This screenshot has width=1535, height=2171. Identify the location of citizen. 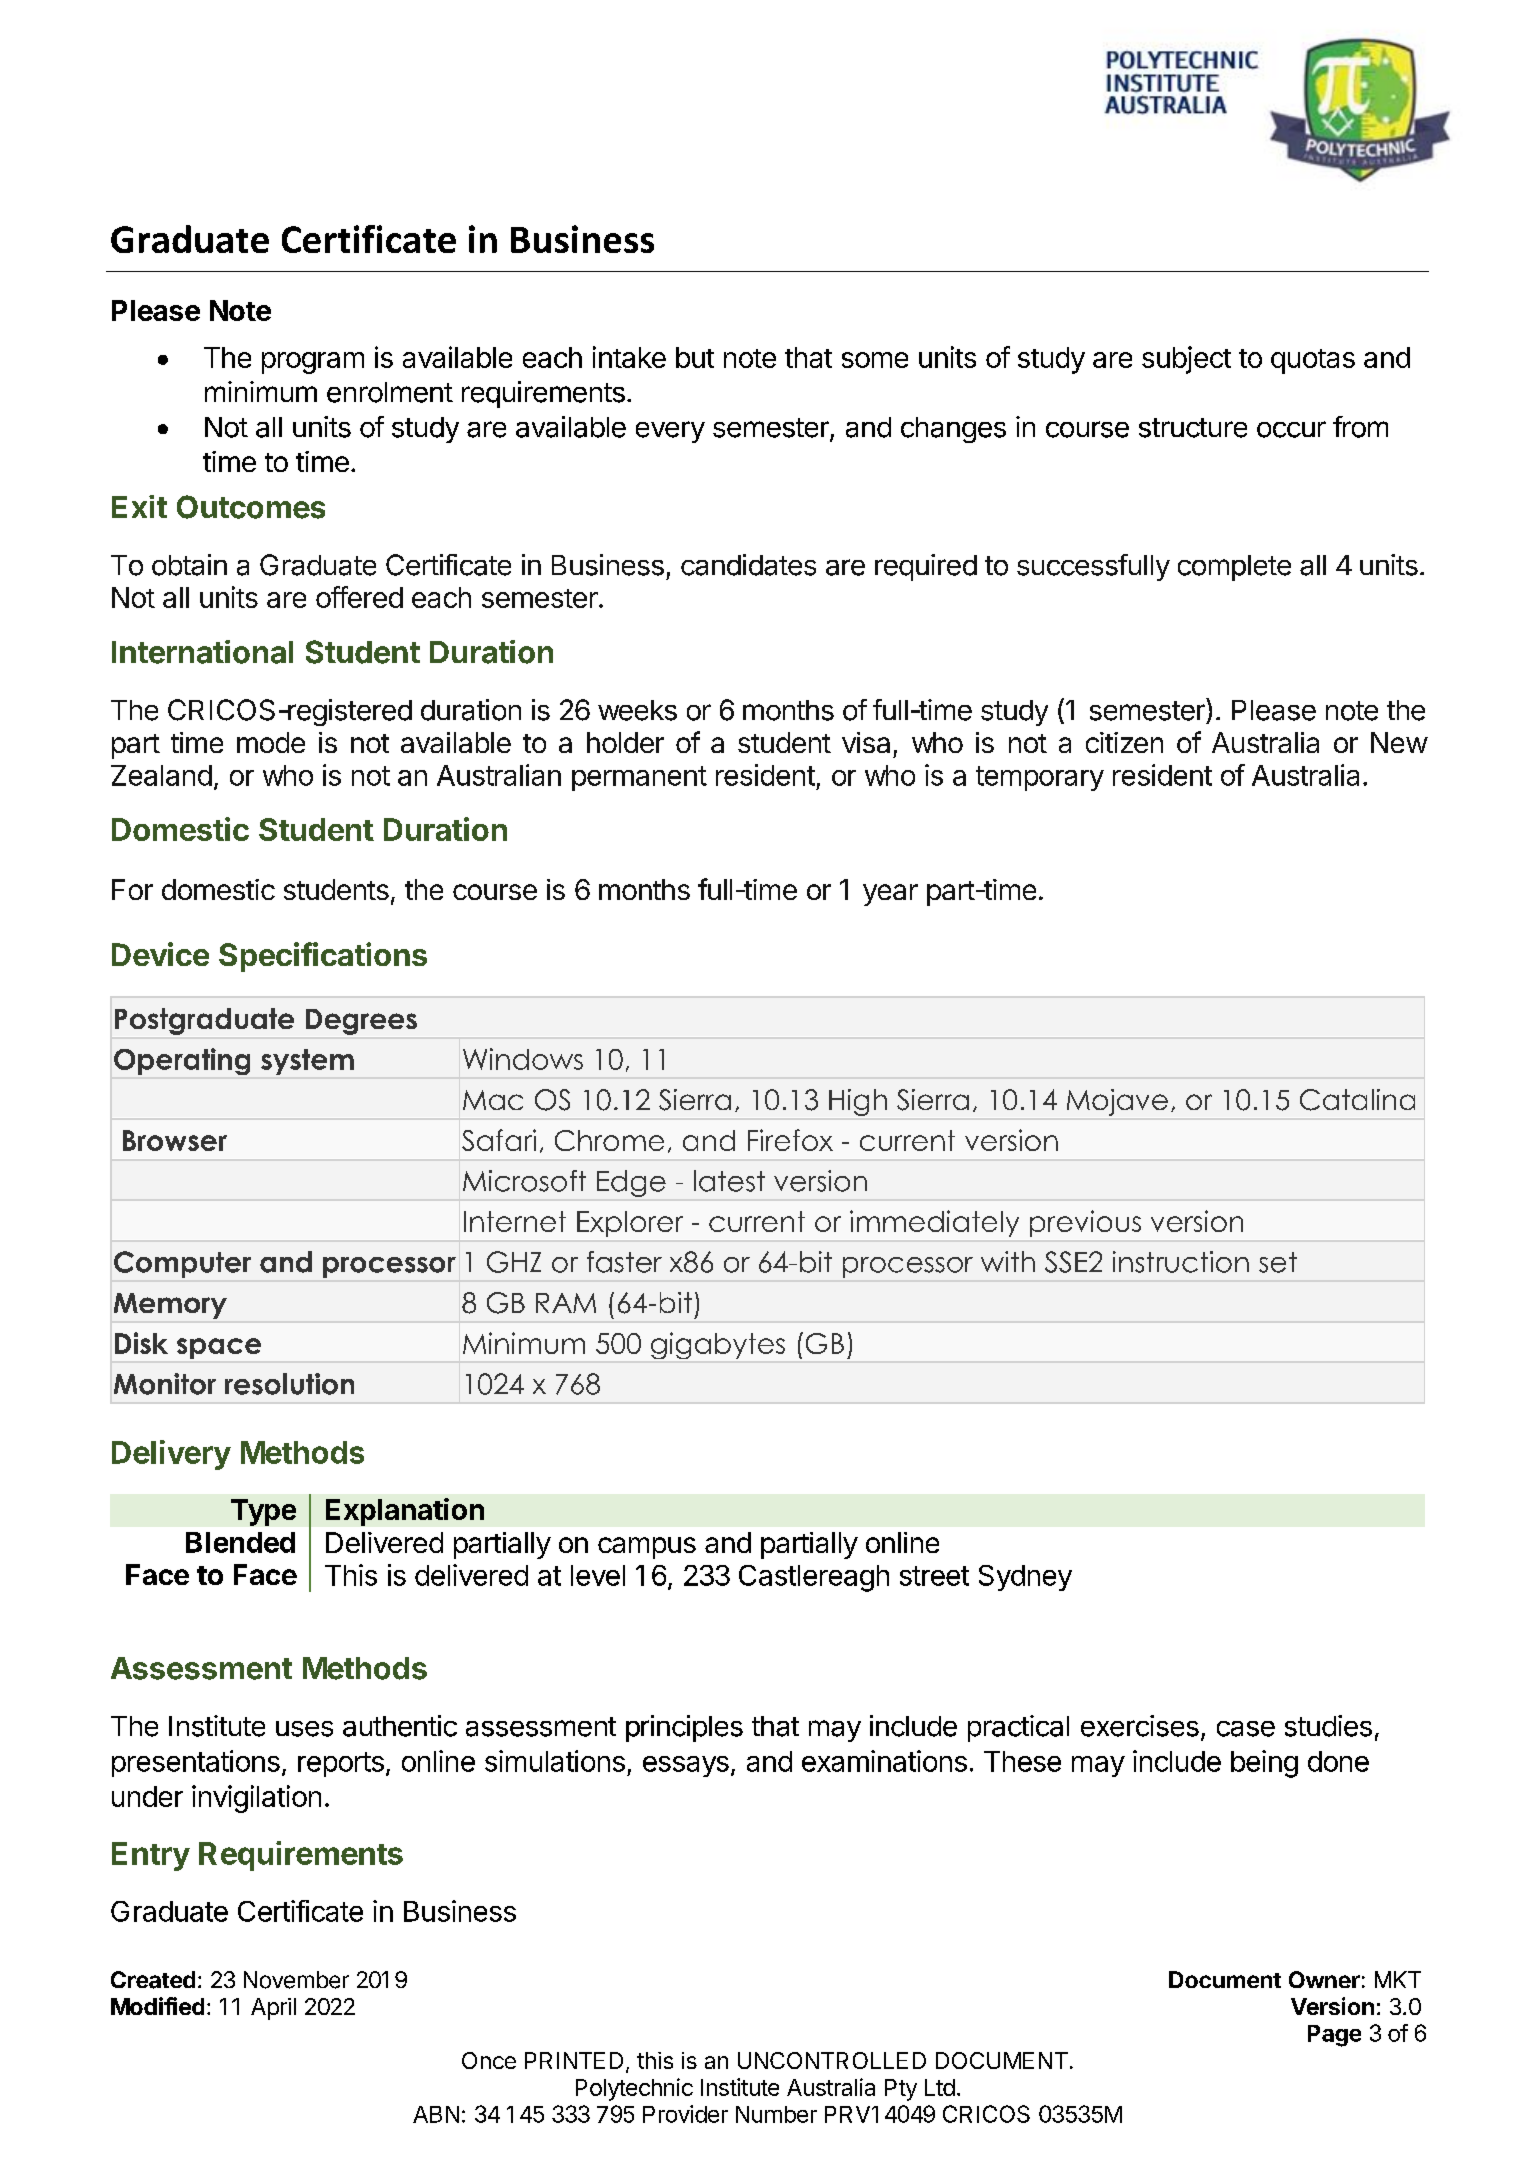
(1124, 742).
